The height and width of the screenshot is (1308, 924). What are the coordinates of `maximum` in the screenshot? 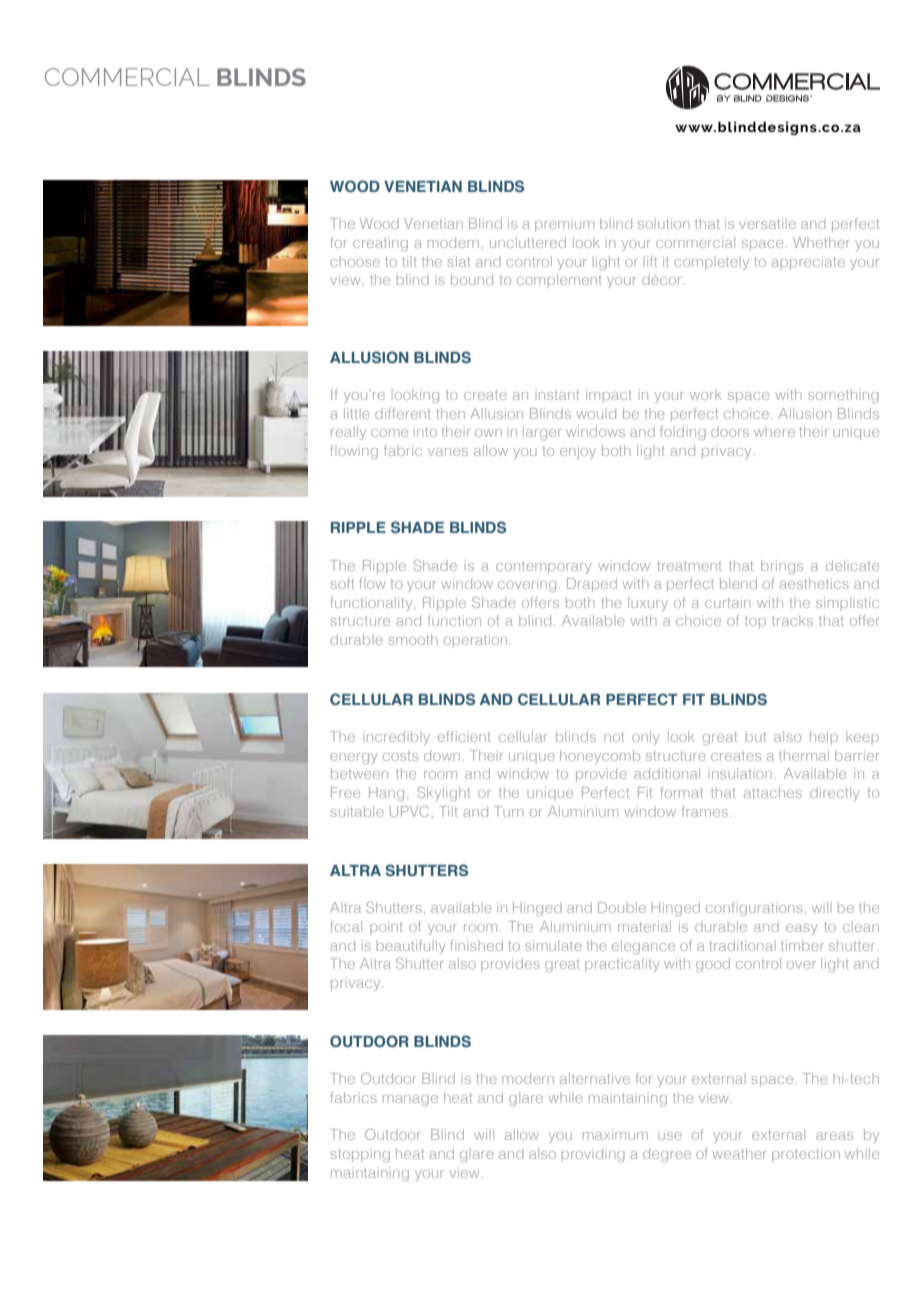 It's located at (615, 1134).
